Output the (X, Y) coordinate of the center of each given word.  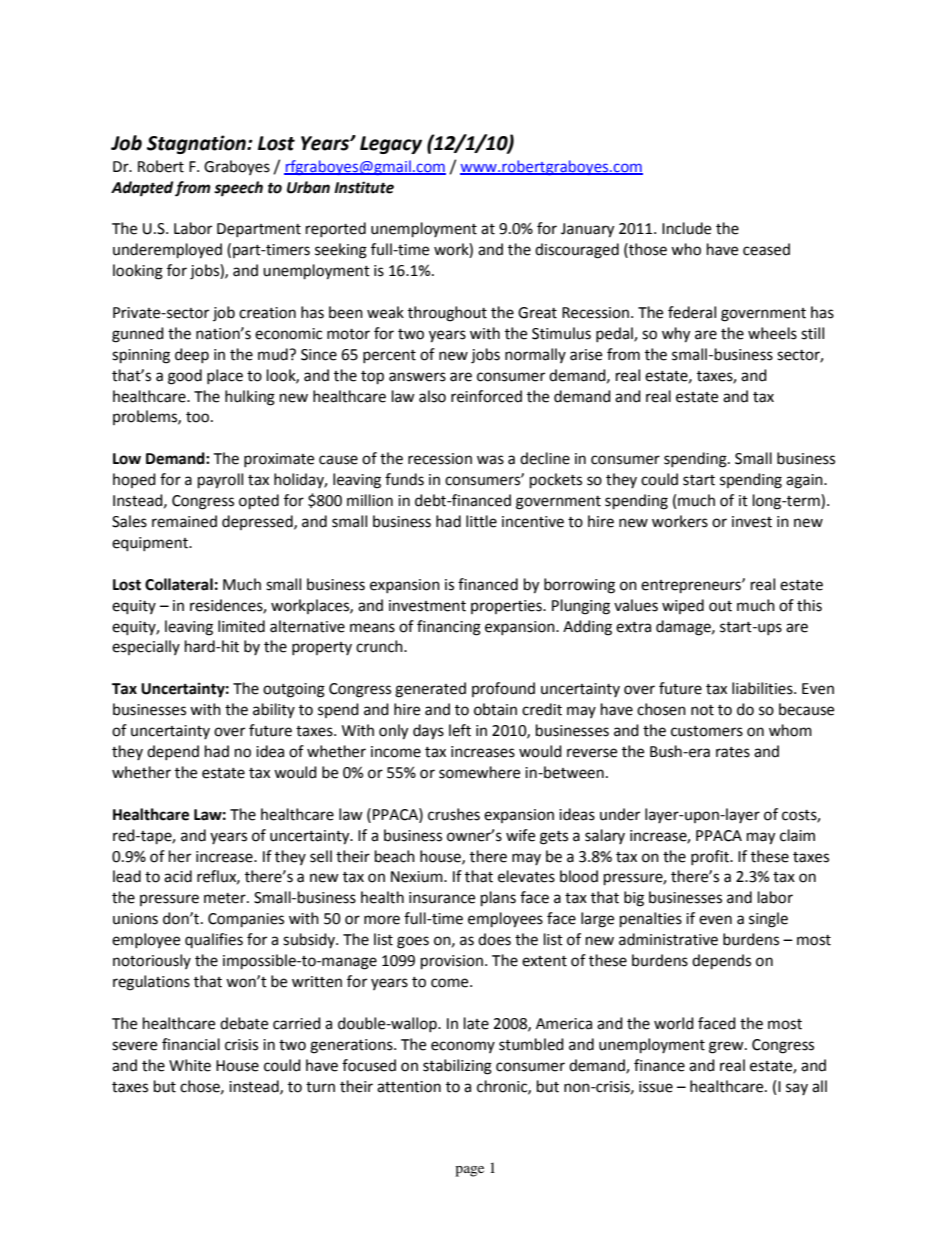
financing (449, 628)
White (190, 1065)
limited (241, 626)
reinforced (486, 396)
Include (686, 228)
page (469, 1171)
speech (238, 189)
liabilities (763, 688)
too (197, 417)
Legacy (391, 145)
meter (226, 898)
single (768, 920)
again (805, 481)
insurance (442, 898)
